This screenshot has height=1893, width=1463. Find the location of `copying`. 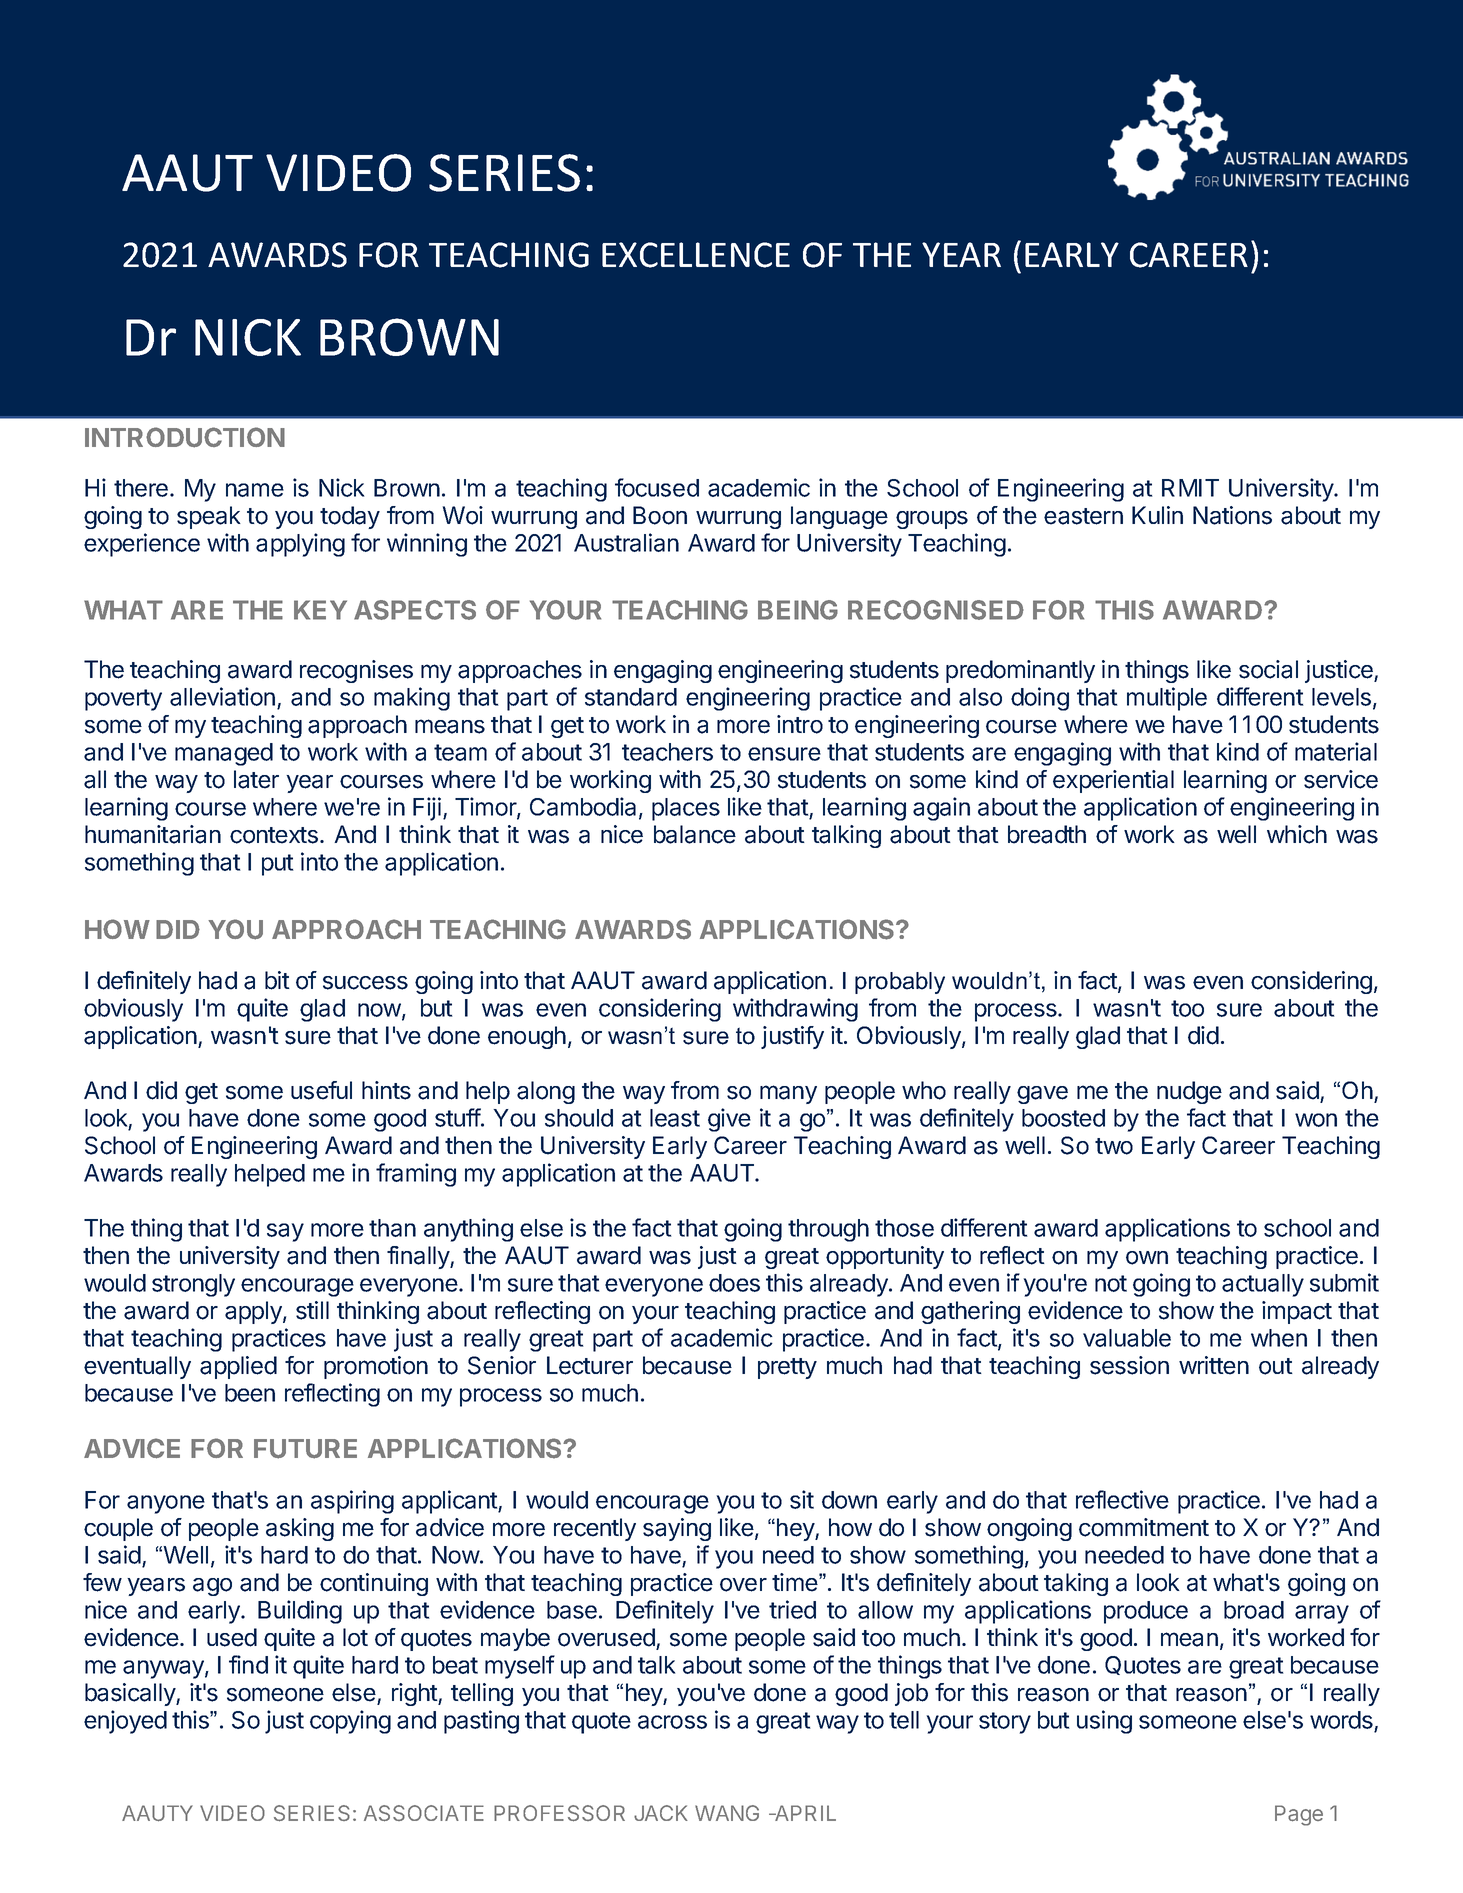

copying is located at coordinates (350, 1722).
